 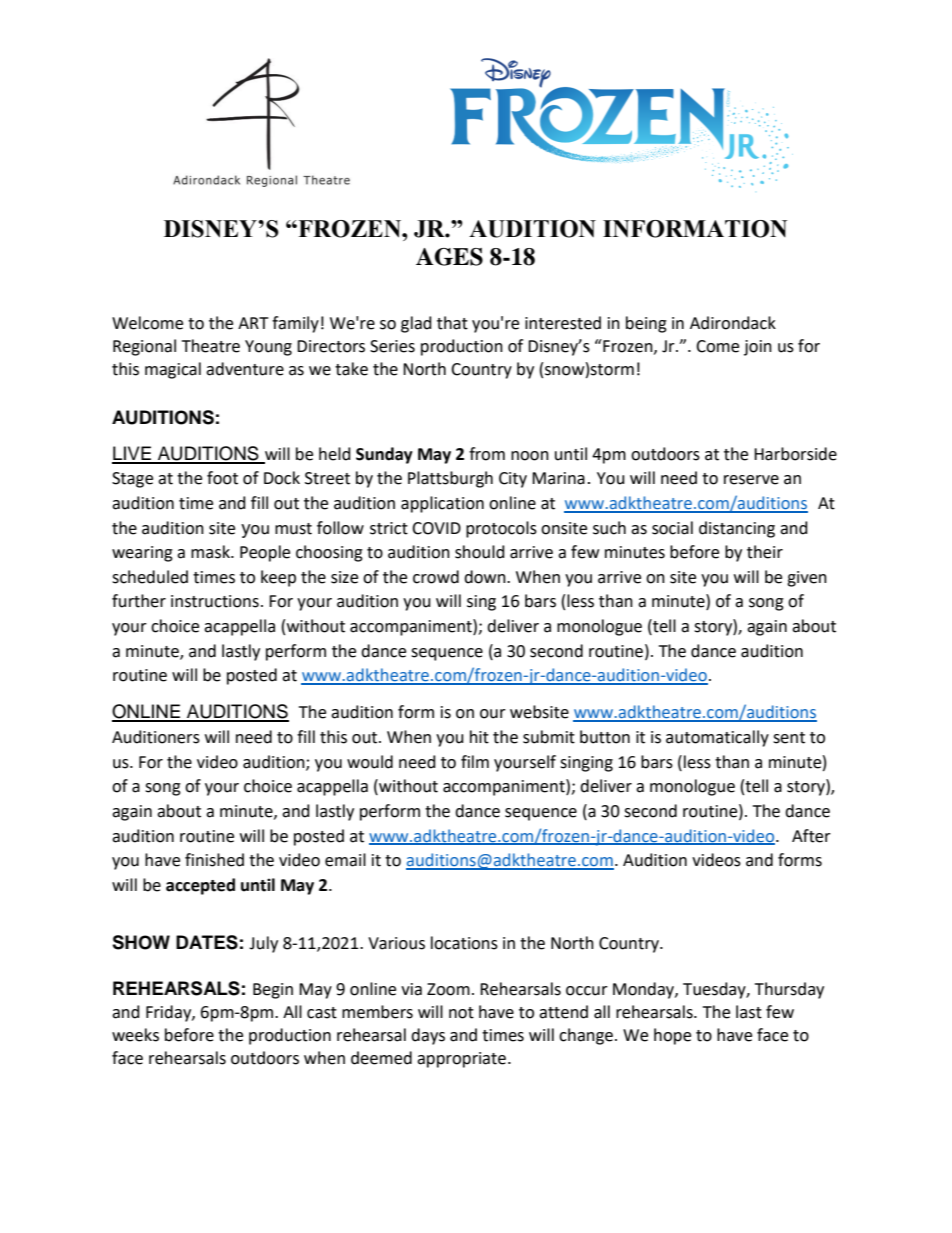 I want to click on AGES, so click(x=449, y=257).
